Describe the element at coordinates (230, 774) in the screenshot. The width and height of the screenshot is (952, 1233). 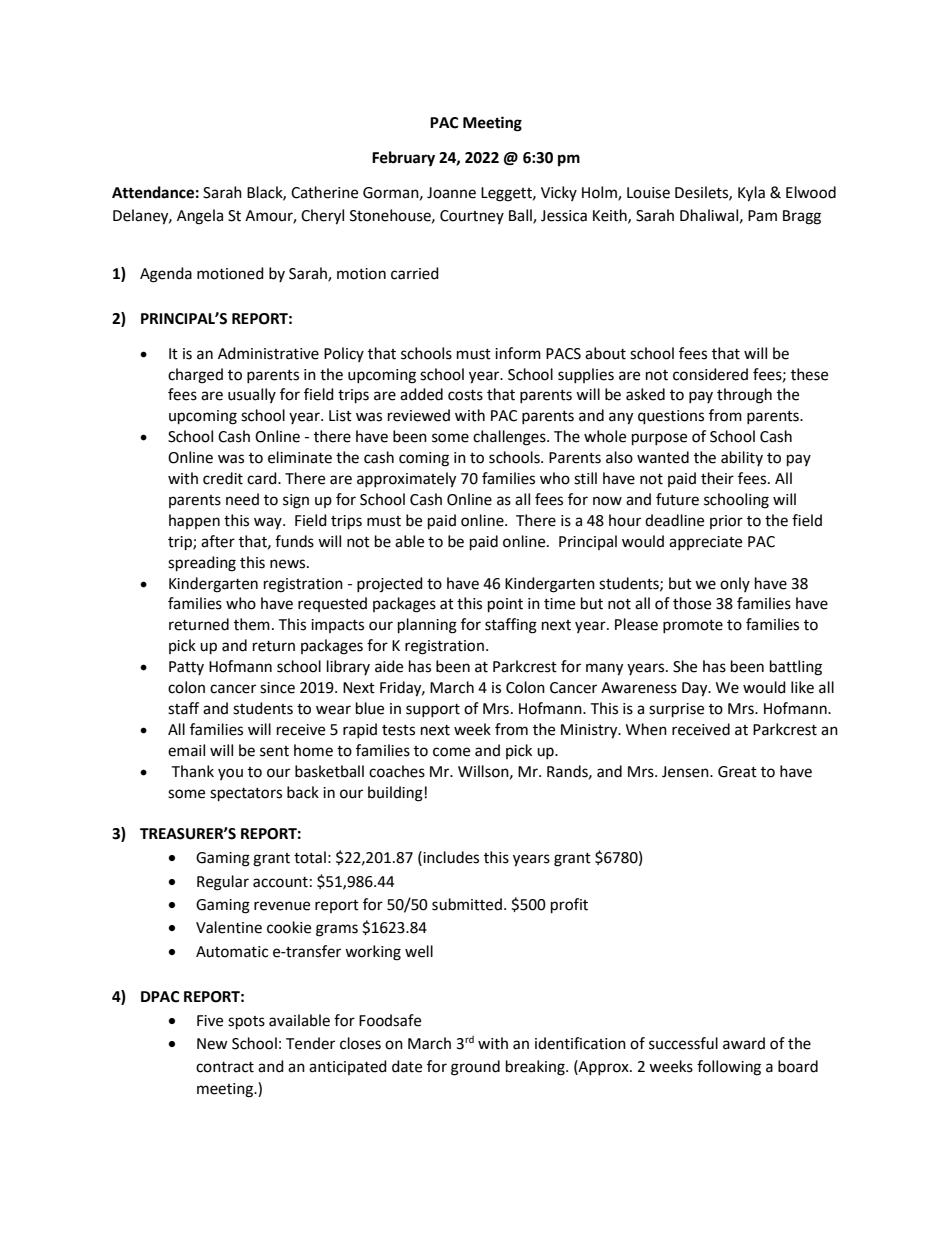
I see `you` at that location.
